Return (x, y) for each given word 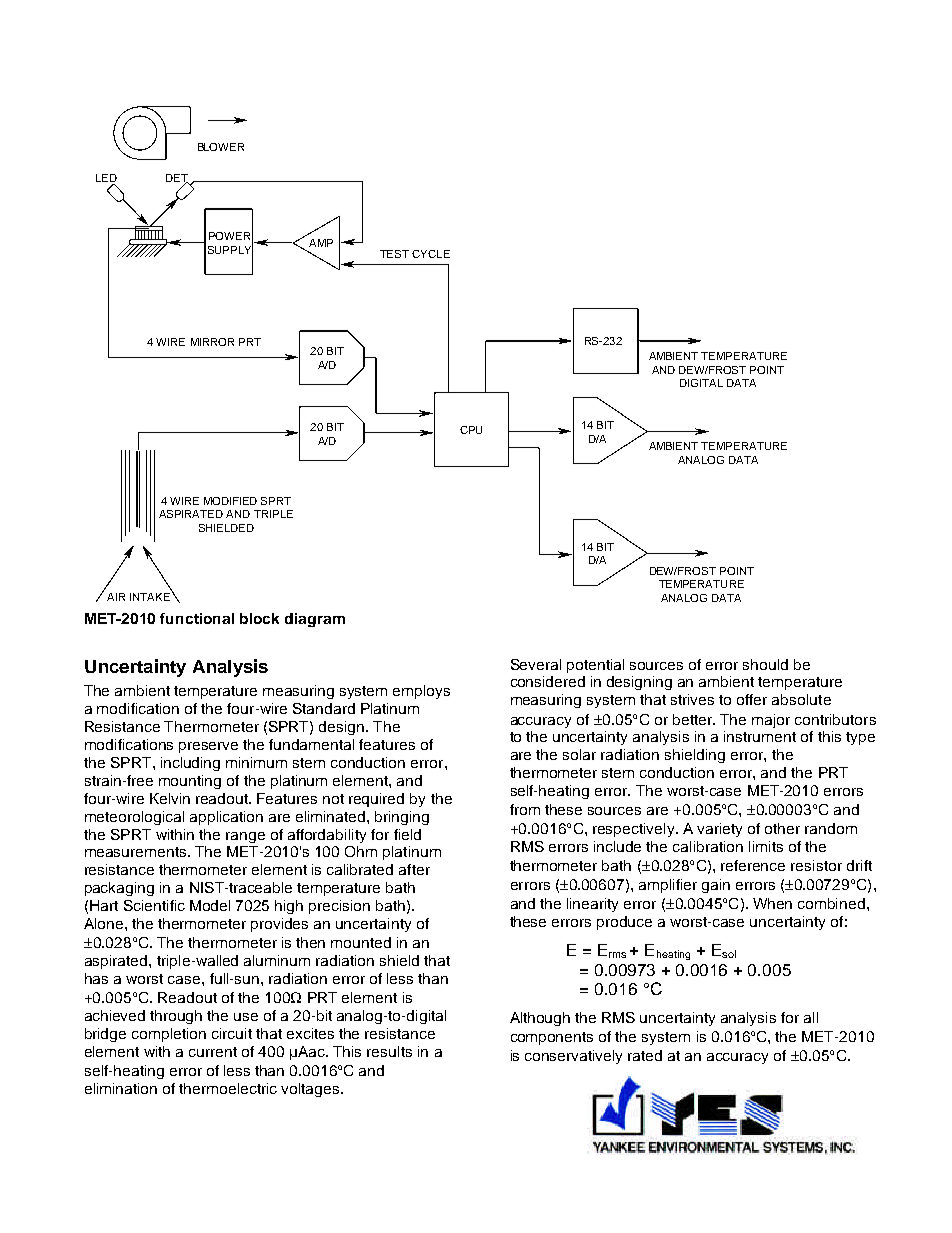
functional (197, 618)
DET (177, 179)
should (765, 664)
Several (536, 664)
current (213, 1052)
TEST (394, 254)
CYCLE (431, 254)
